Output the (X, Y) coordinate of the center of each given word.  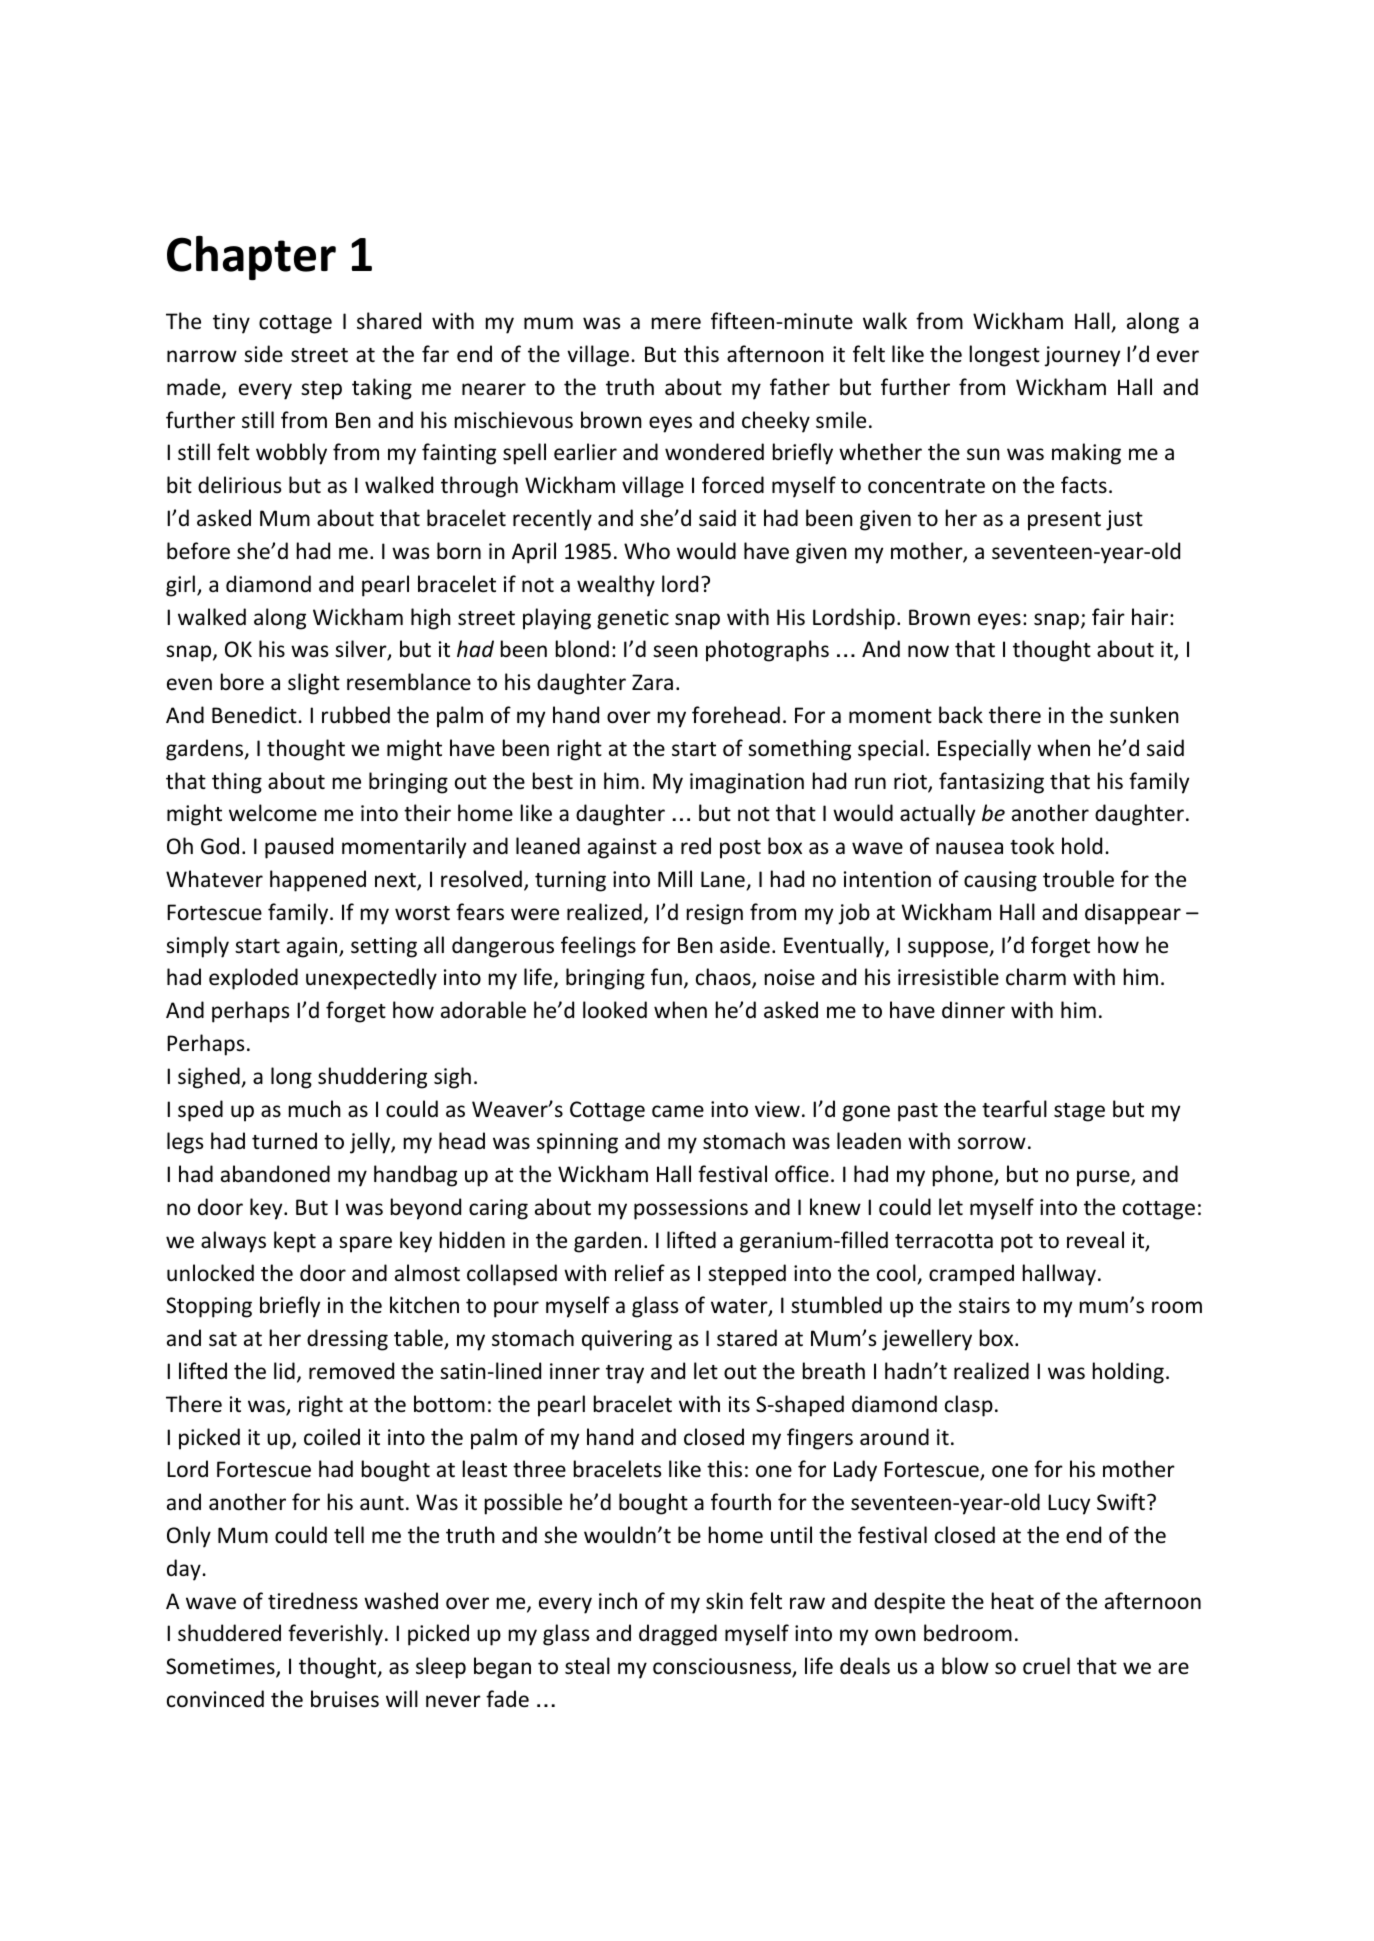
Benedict (254, 715)
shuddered (229, 1633)
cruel (1046, 1666)
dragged (678, 1635)
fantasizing (991, 783)
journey (1082, 356)
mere (676, 323)
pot (1017, 1243)
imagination (747, 783)
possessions (691, 1209)
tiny (231, 323)
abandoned (275, 1174)
